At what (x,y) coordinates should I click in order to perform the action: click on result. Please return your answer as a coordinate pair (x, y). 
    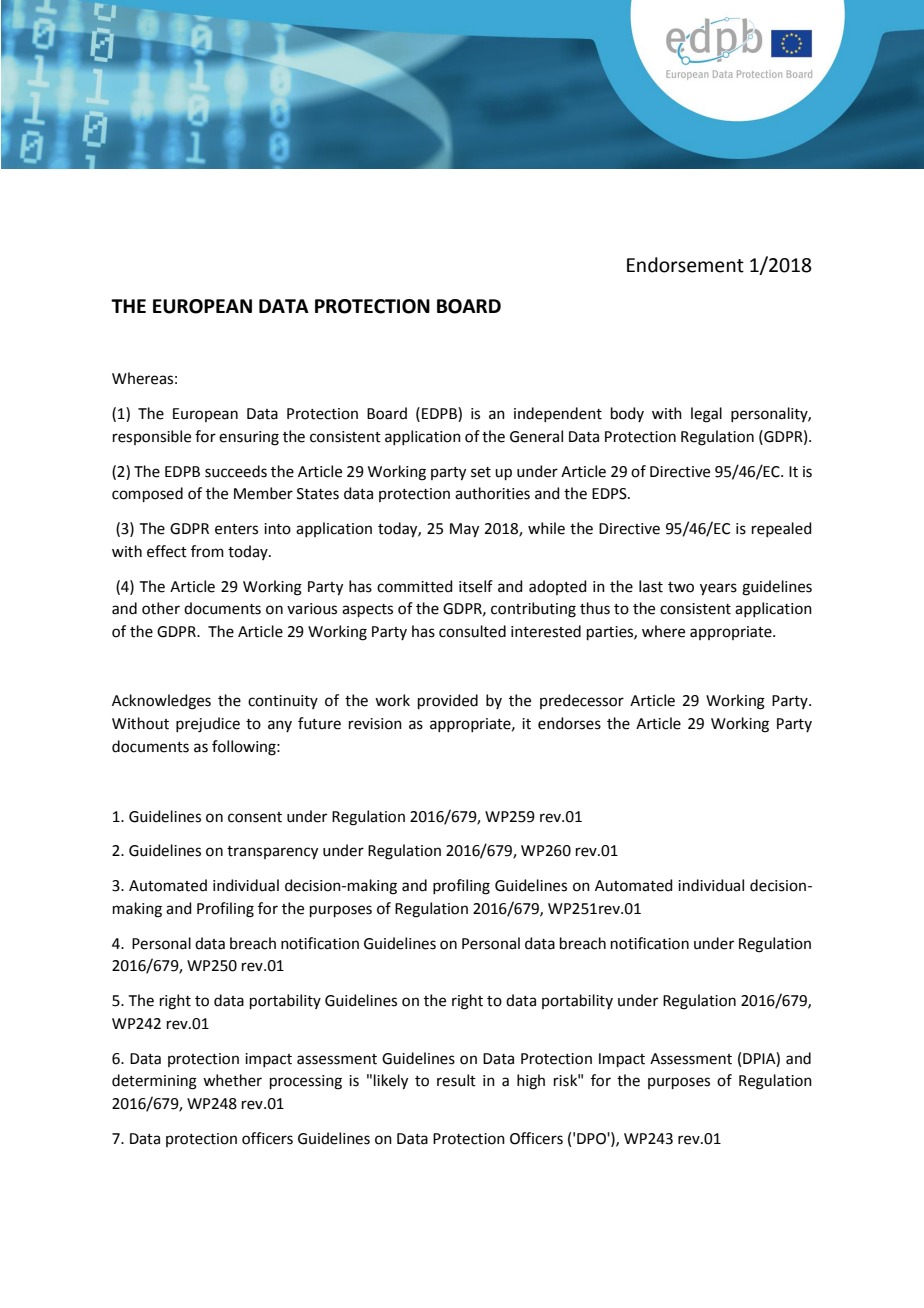
    Looking at the image, I should click on (456, 1080).
